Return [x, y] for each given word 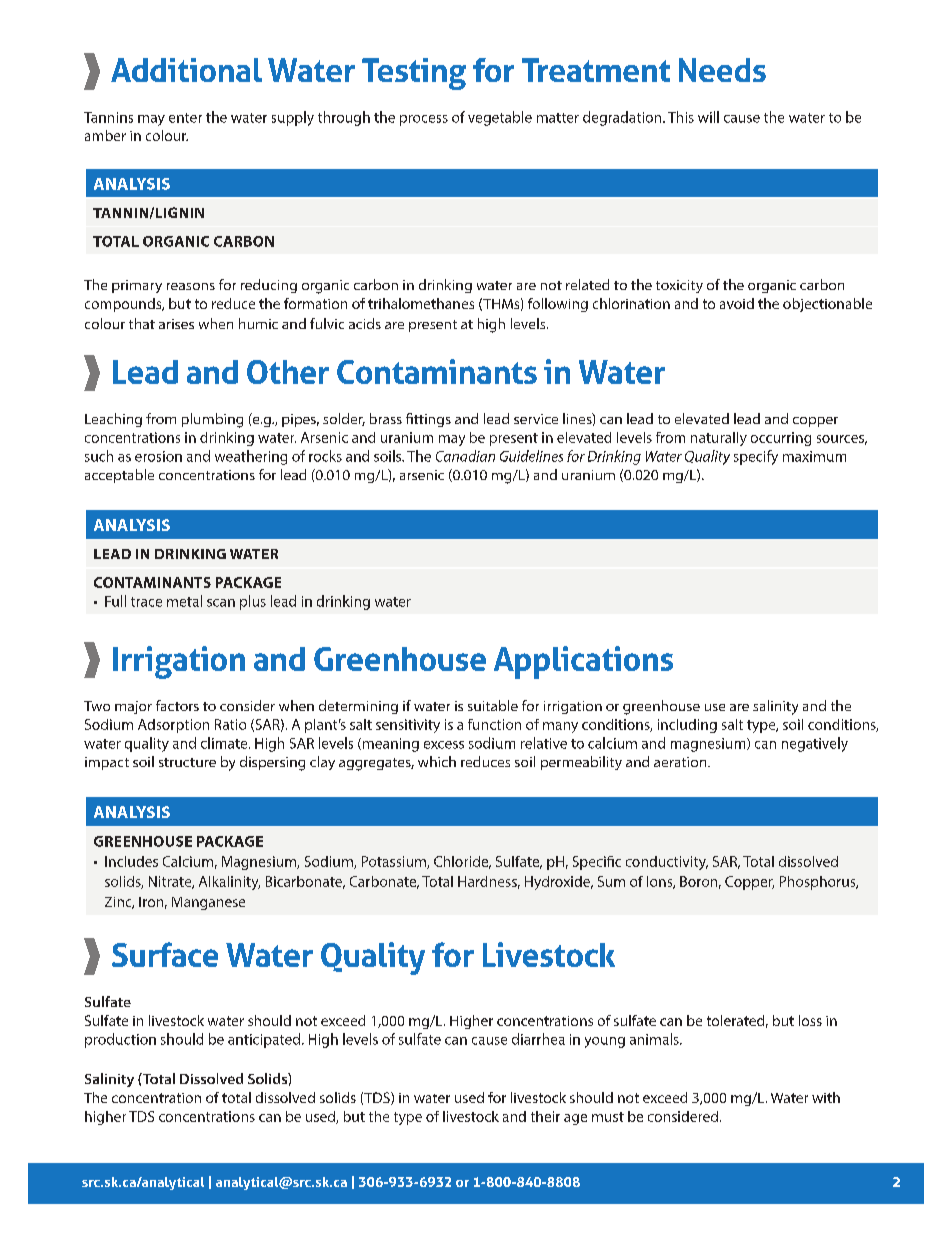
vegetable [500, 118]
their [545, 1116]
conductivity [667, 863]
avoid [737, 303]
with [826, 1097]
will [708, 117]
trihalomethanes [421, 303]
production [120, 1040]
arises [176, 324]
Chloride [462, 862]
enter [185, 118]
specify [756, 457]
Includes [131, 861]
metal [184, 601]
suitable [493, 705]
